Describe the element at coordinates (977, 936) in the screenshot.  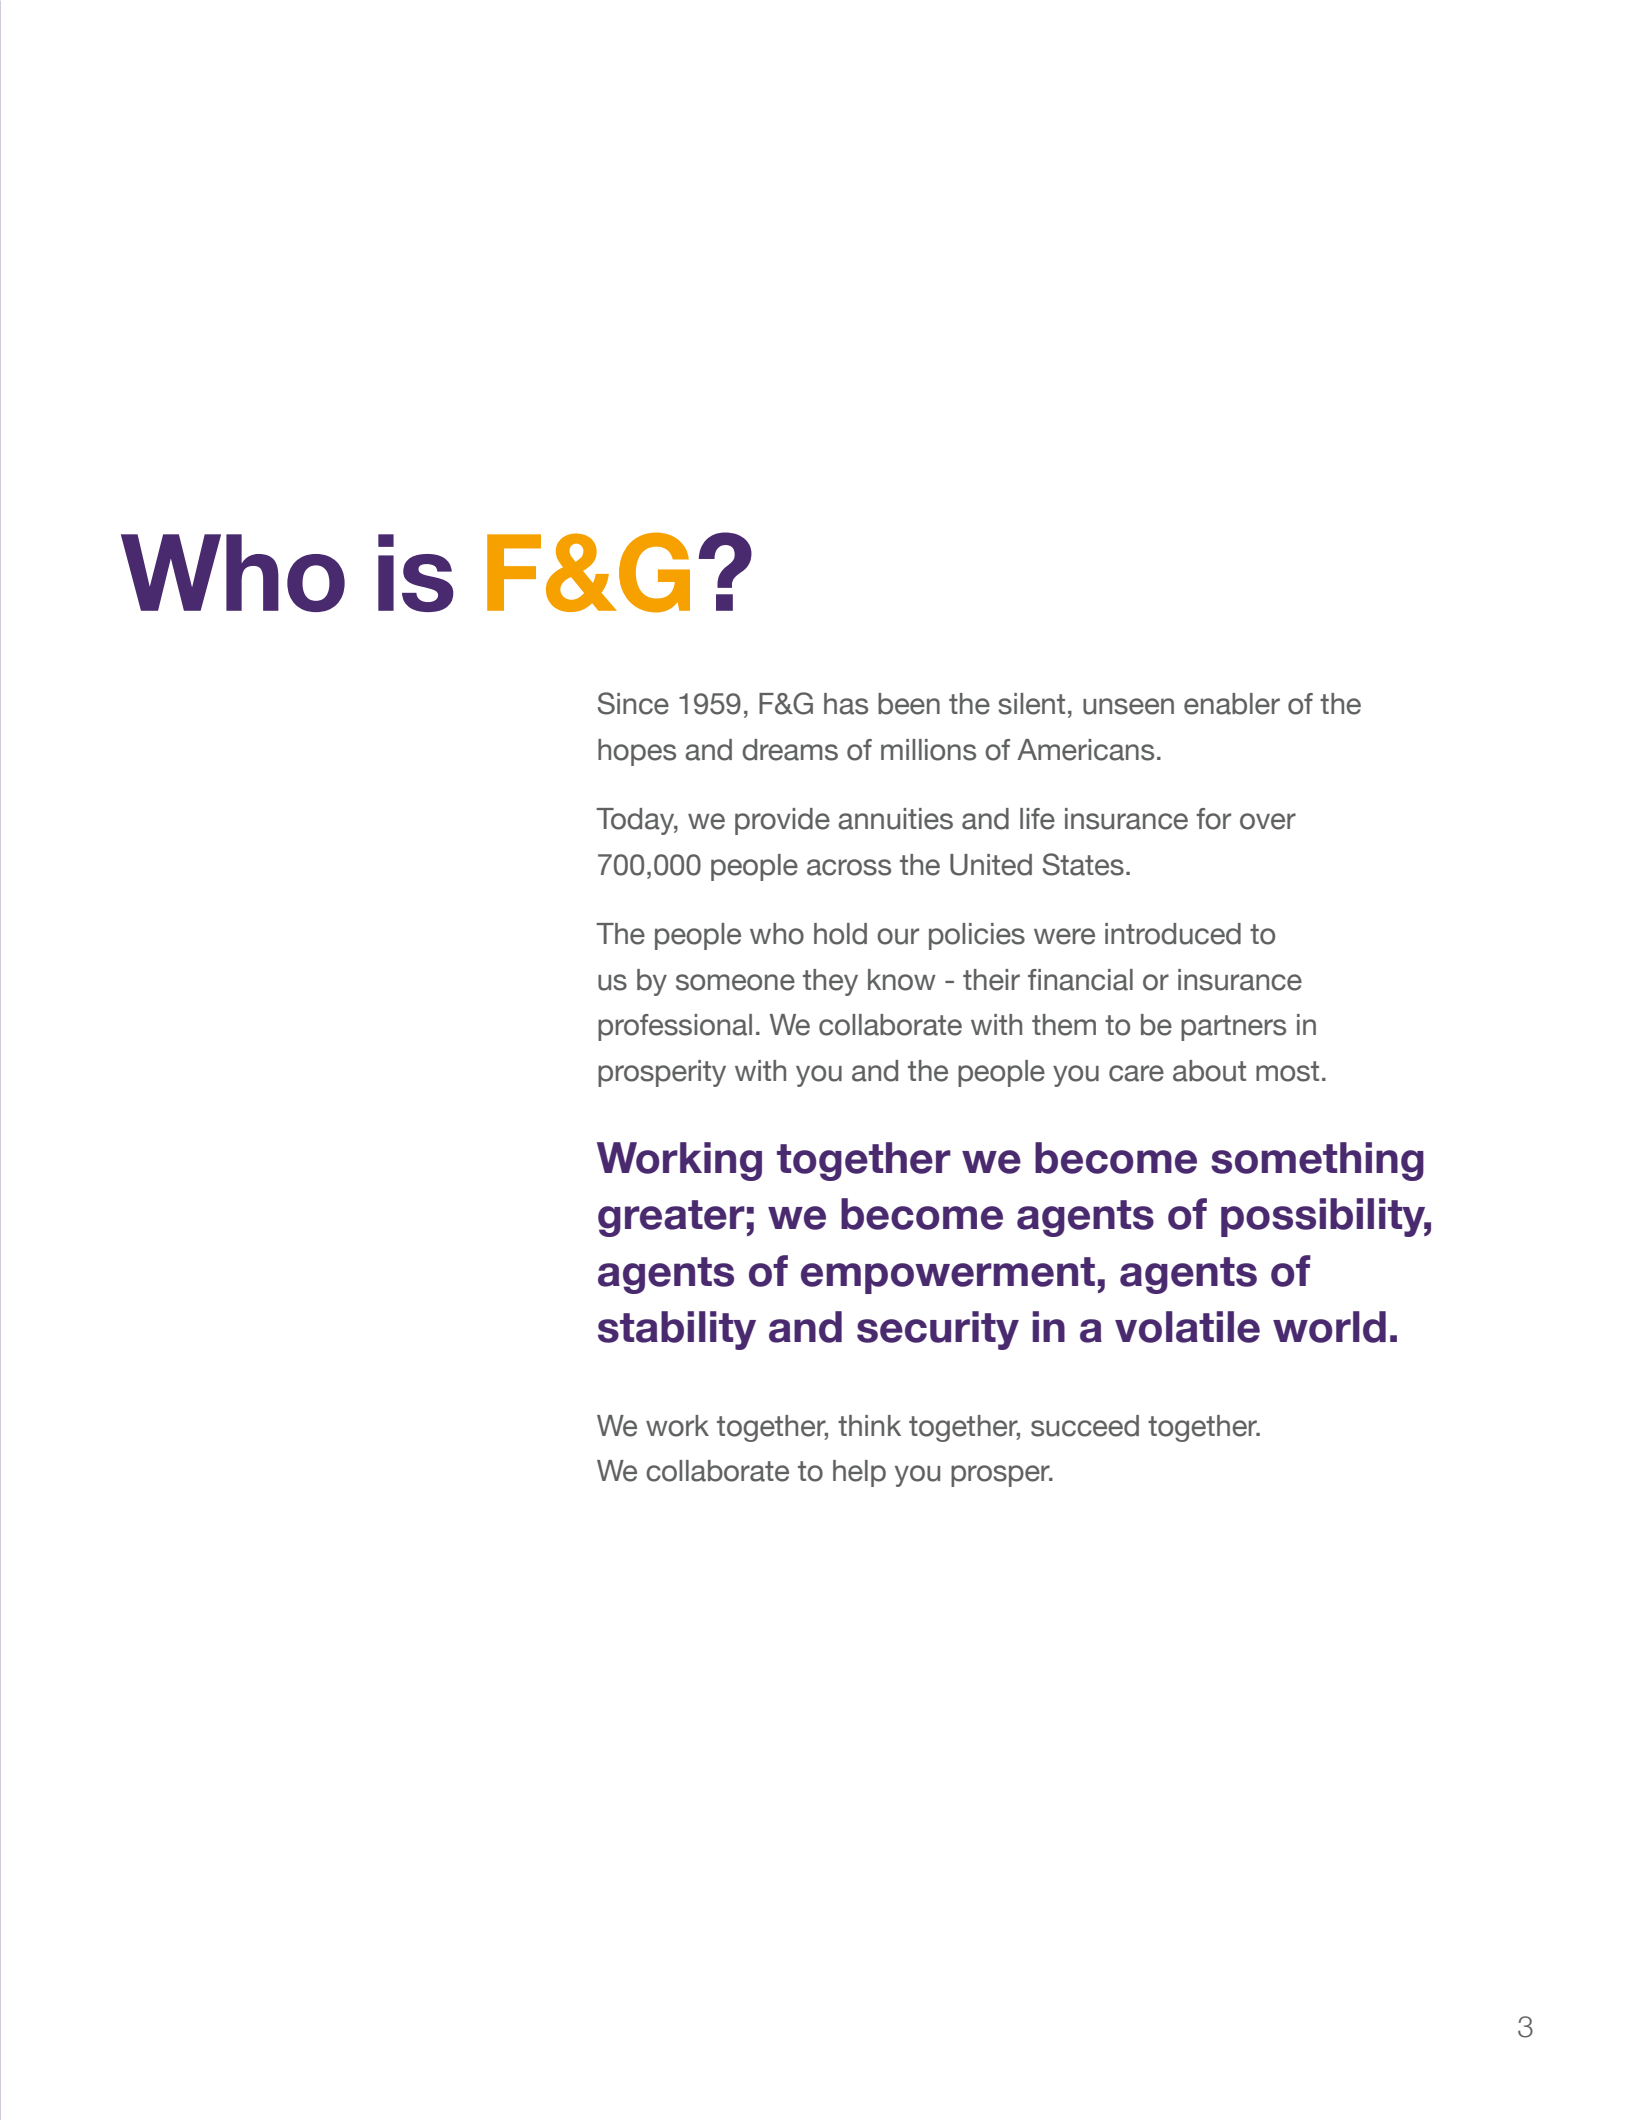
I see `policies` at that location.
